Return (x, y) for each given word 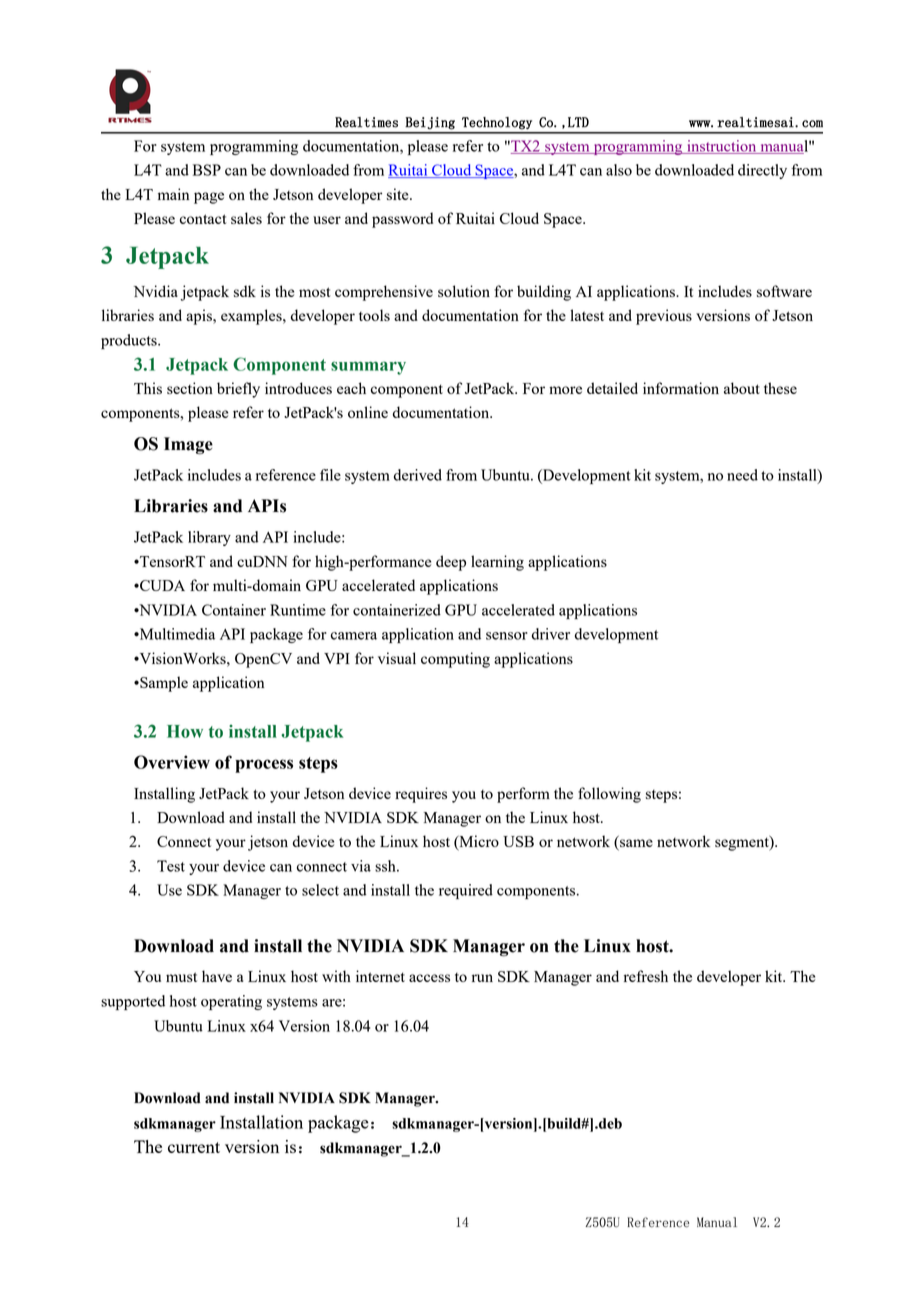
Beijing (430, 123)
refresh (646, 976)
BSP (207, 170)
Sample (163, 684)
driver (551, 634)
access (429, 978)
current (194, 1147)
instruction (722, 147)
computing (455, 660)
